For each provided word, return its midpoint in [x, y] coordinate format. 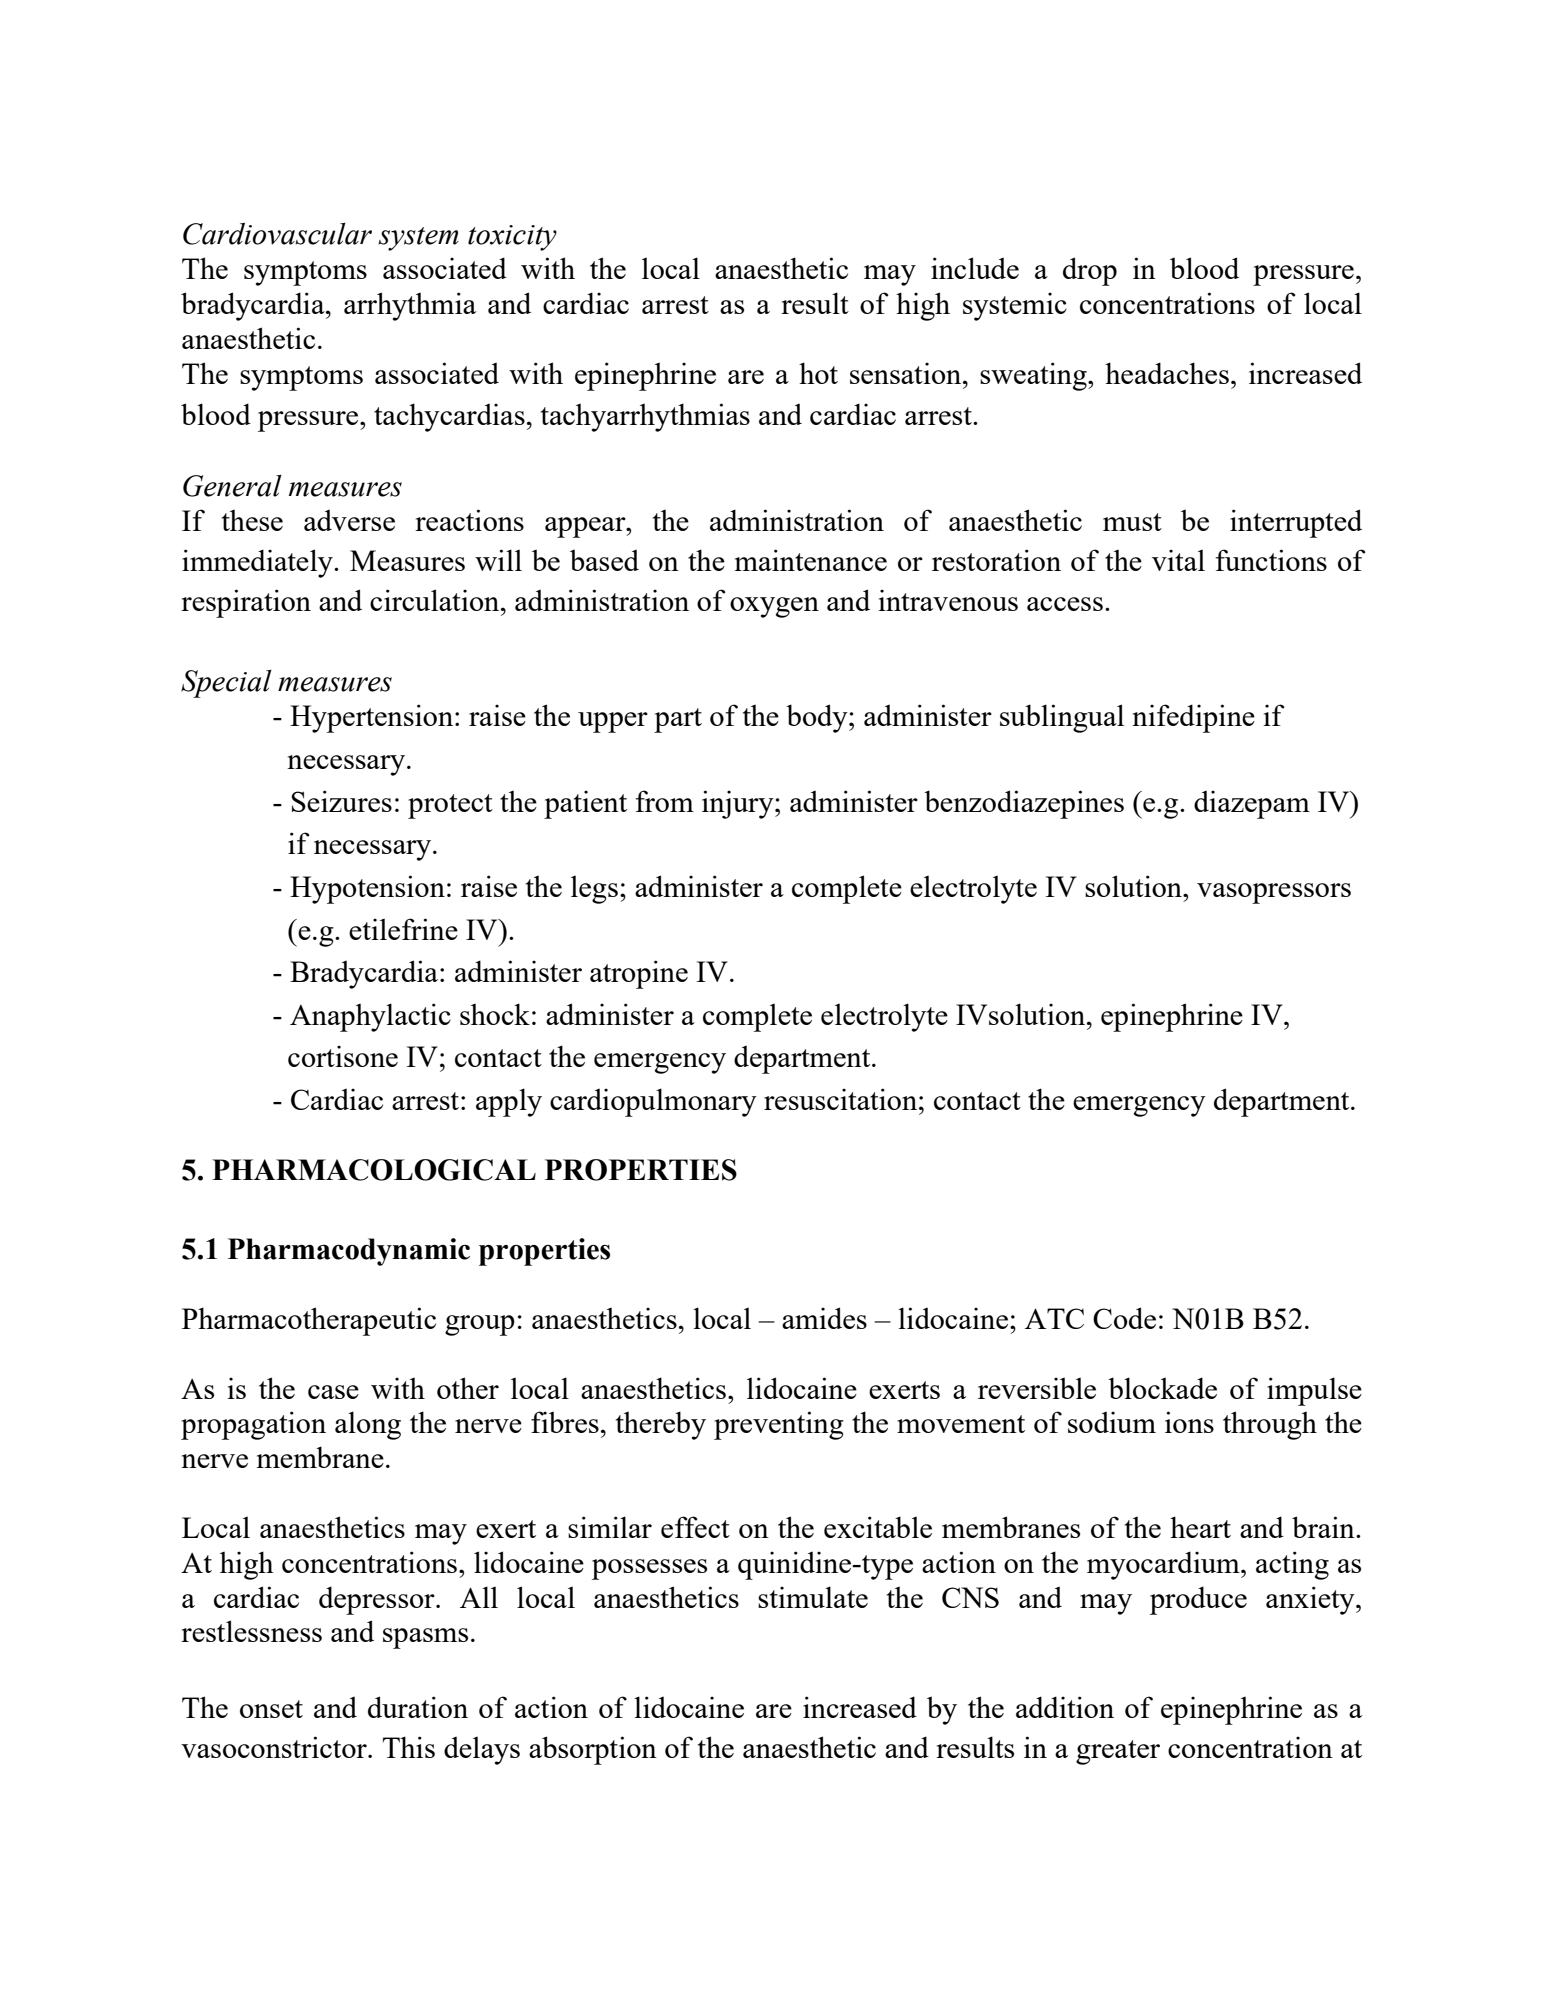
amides [824, 1318]
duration [418, 1707]
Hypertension [373, 718]
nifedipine [1193, 718]
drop [1090, 271]
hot [818, 373]
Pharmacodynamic [349, 1252]
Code [1124, 1318]
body [818, 718]
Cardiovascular [277, 234]
